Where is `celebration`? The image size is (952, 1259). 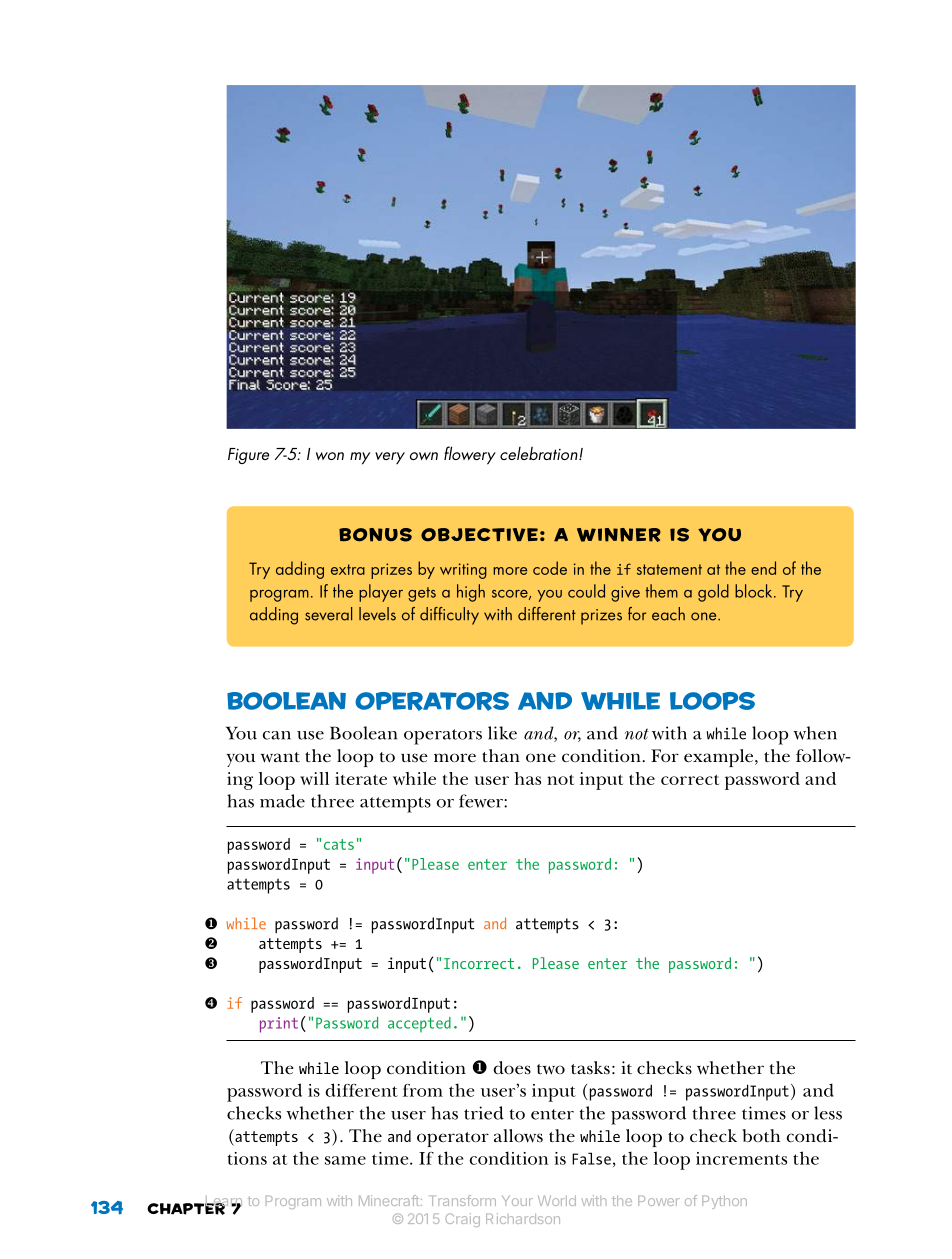 celebration is located at coordinates (540, 453).
